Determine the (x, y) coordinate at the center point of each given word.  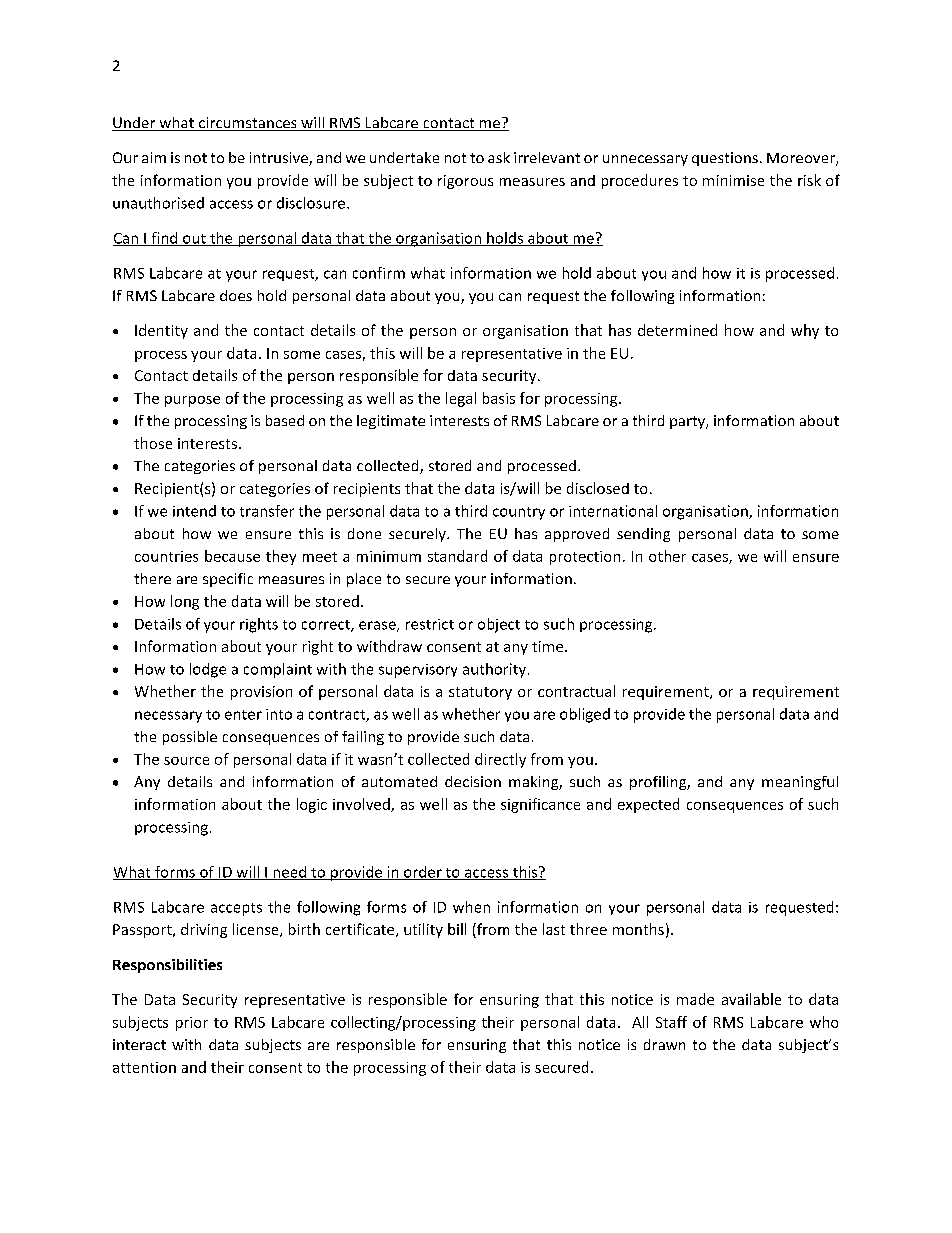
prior (192, 1024)
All (640, 1022)
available (751, 999)
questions (725, 159)
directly (500, 760)
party (688, 422)
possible (190, 738)
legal (461, 399)
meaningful (800, 783)
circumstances (248, 124)
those (153, 443)
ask (499, 157)
